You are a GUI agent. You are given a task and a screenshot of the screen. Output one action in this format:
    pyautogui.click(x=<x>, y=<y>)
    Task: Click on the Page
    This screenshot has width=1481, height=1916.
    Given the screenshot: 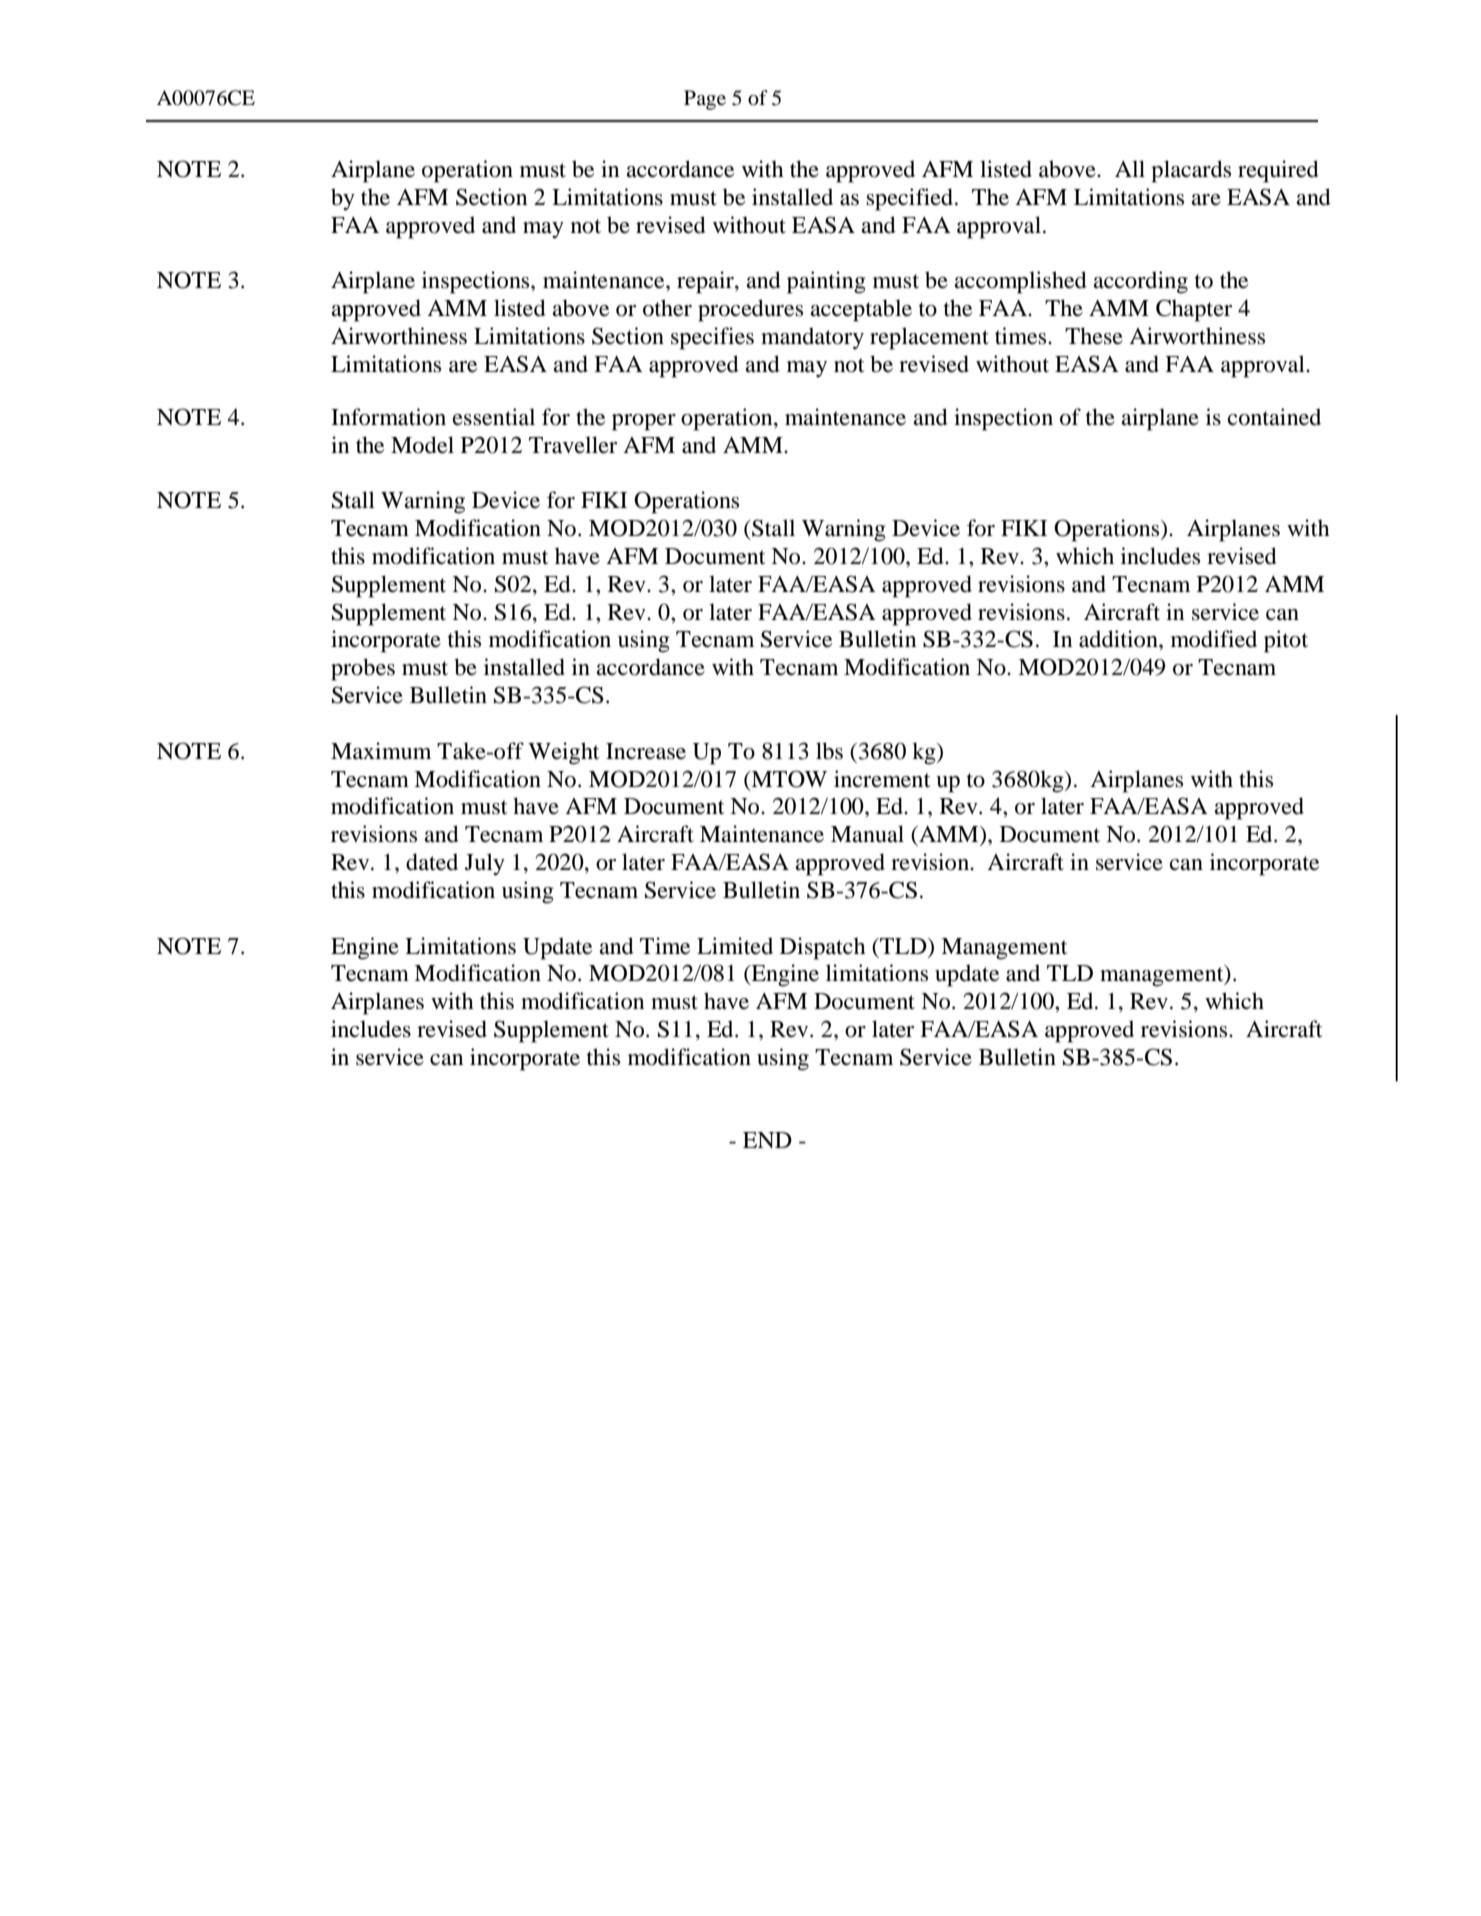 What is the action you would take?
    pyautogui.click(x=705, y=100)
